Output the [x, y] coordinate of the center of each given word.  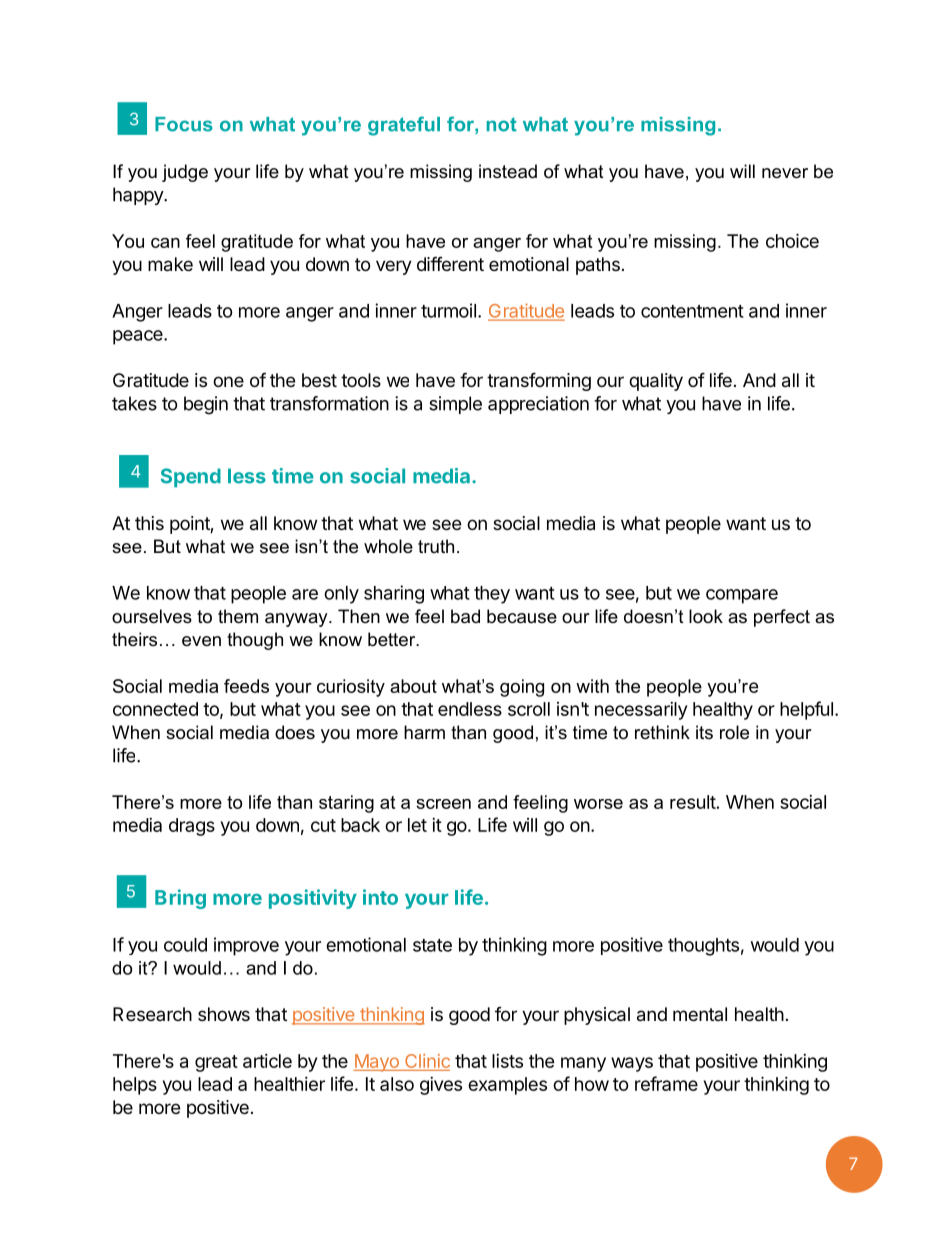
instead [508, 171]
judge [185, 173]
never [785, 173]
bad [465, 616]
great [216, 1063]
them [238, 616]
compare [742, 596]
